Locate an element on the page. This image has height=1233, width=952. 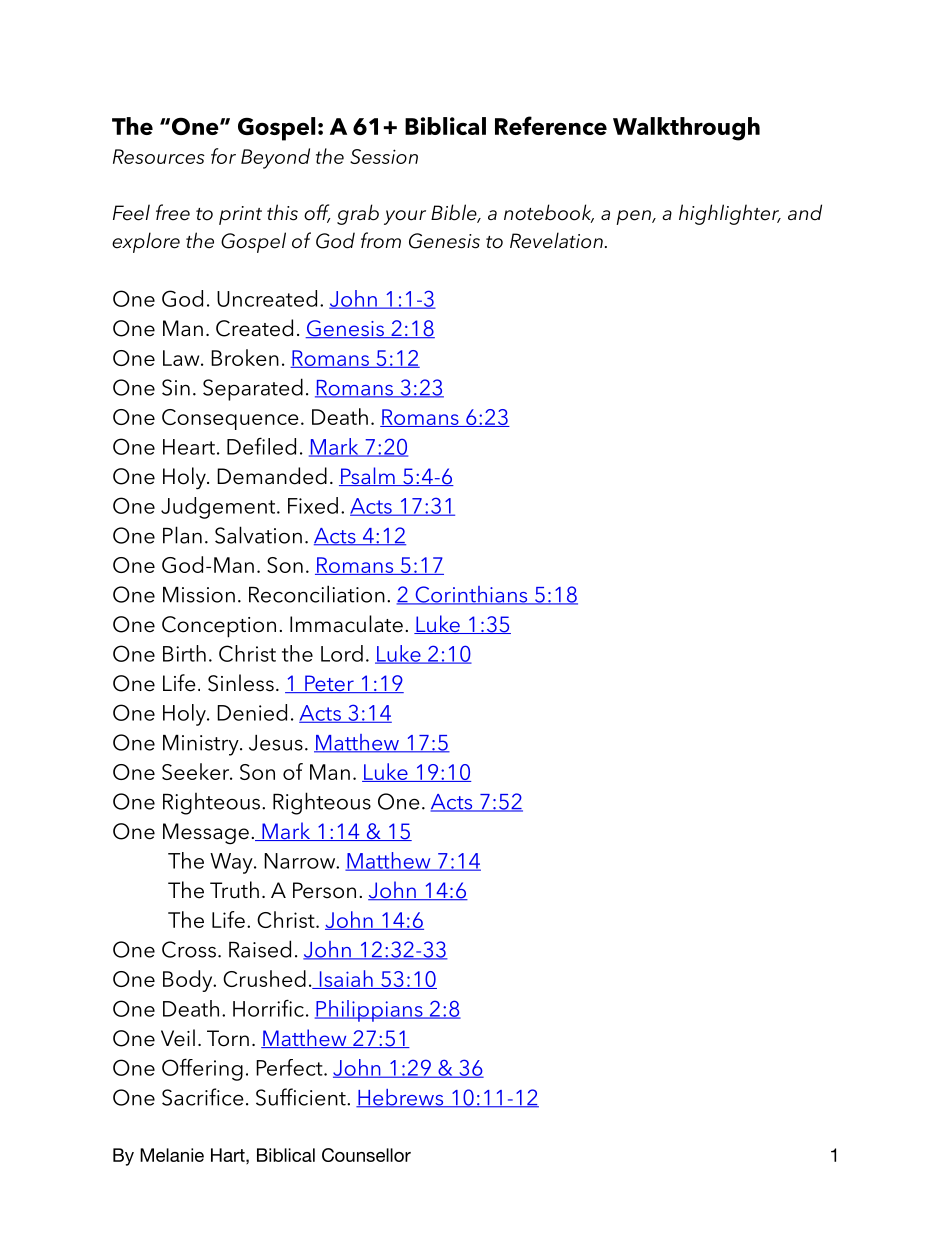
Melanie is located at coordinates (172, 1155).
